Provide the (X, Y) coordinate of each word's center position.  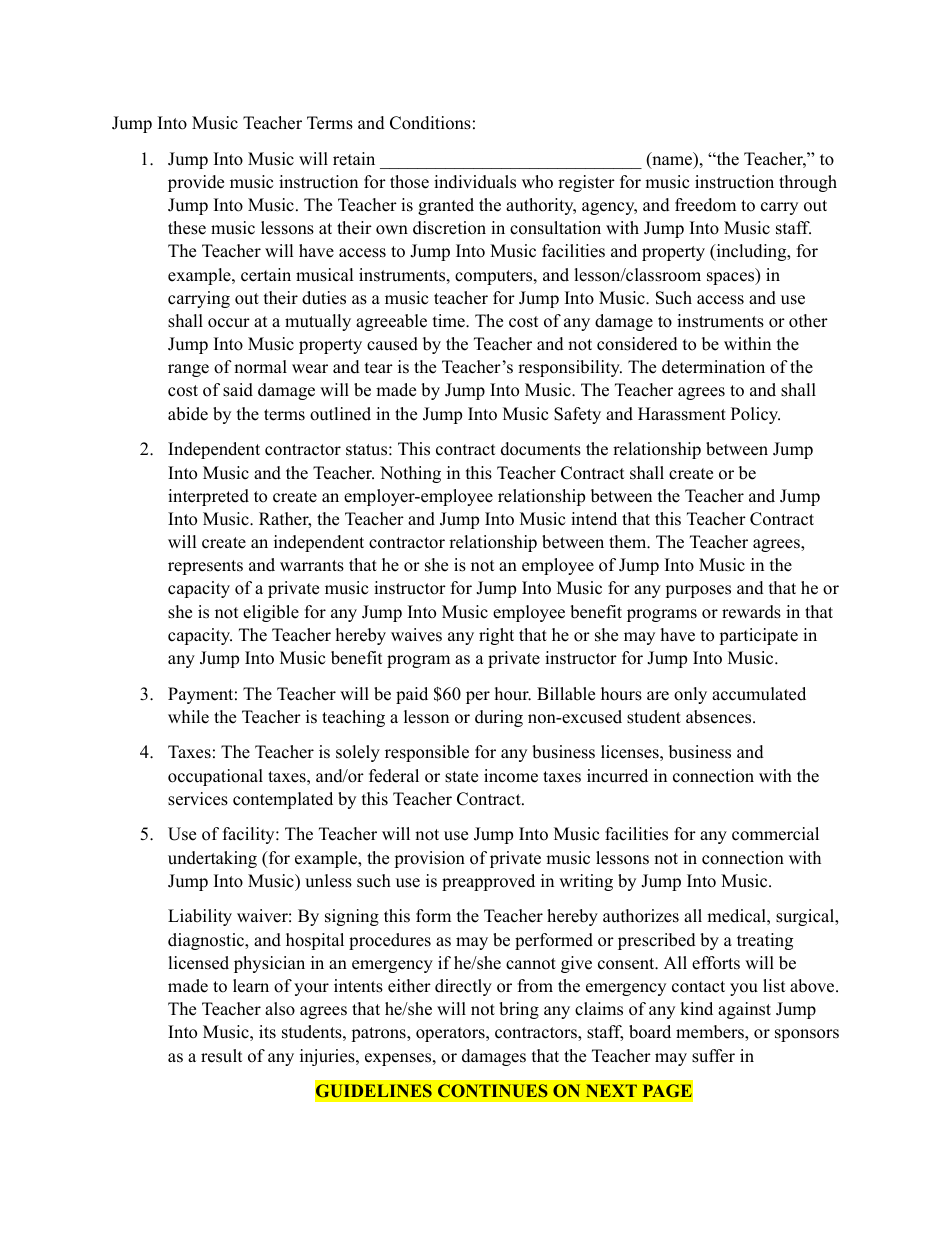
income (511, 776)
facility (250, 835)
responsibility (570, 368)
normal (260, 367)
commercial (775, 834)
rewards (751, 612)
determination (713, 367)
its (267, 1032)
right (496, 636)
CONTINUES (493, 1090)
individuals (475, 182)
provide (196, 183)
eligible (271, 613)
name (671, 162)
